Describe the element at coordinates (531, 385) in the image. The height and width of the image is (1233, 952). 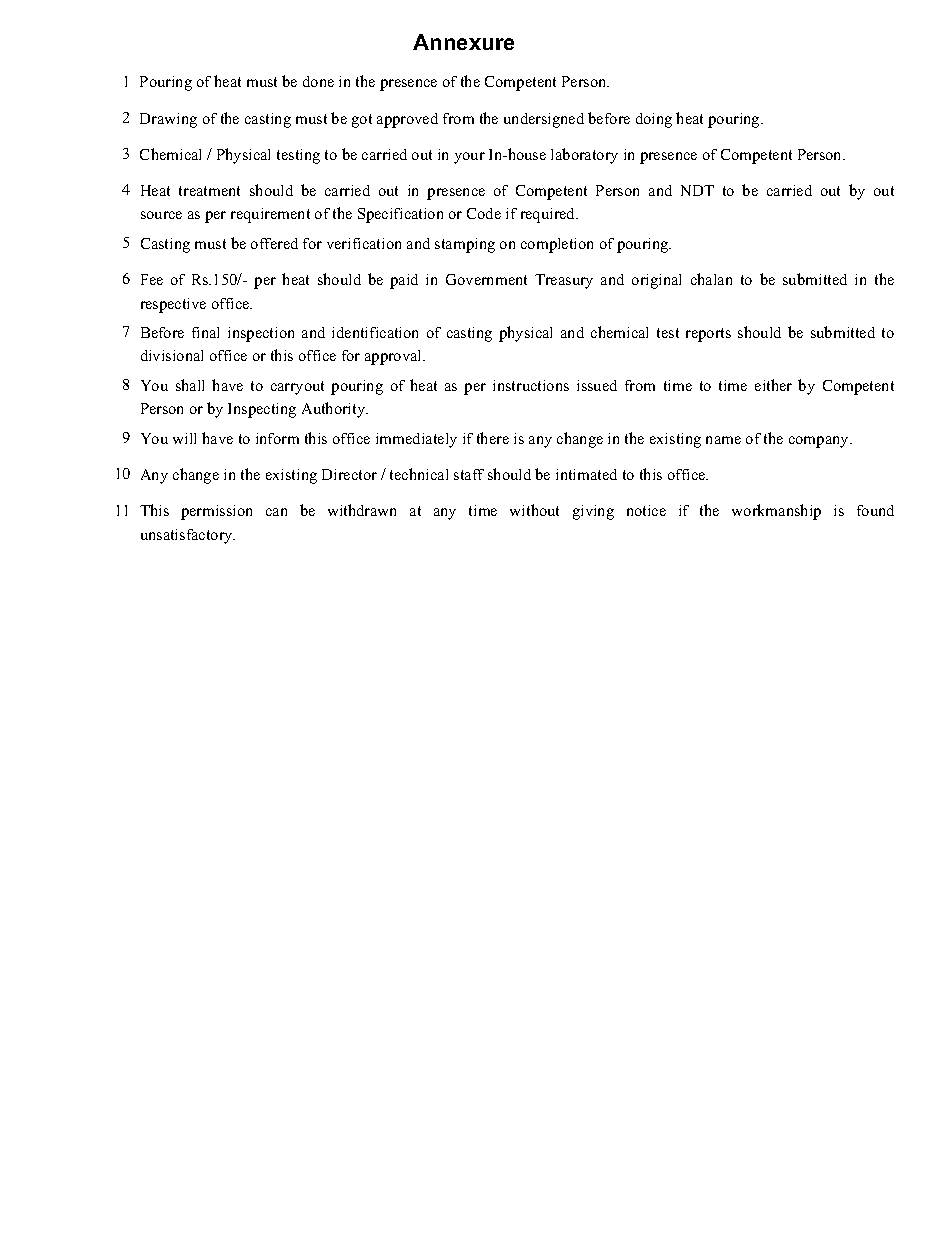
I see `instructions` at that location.
